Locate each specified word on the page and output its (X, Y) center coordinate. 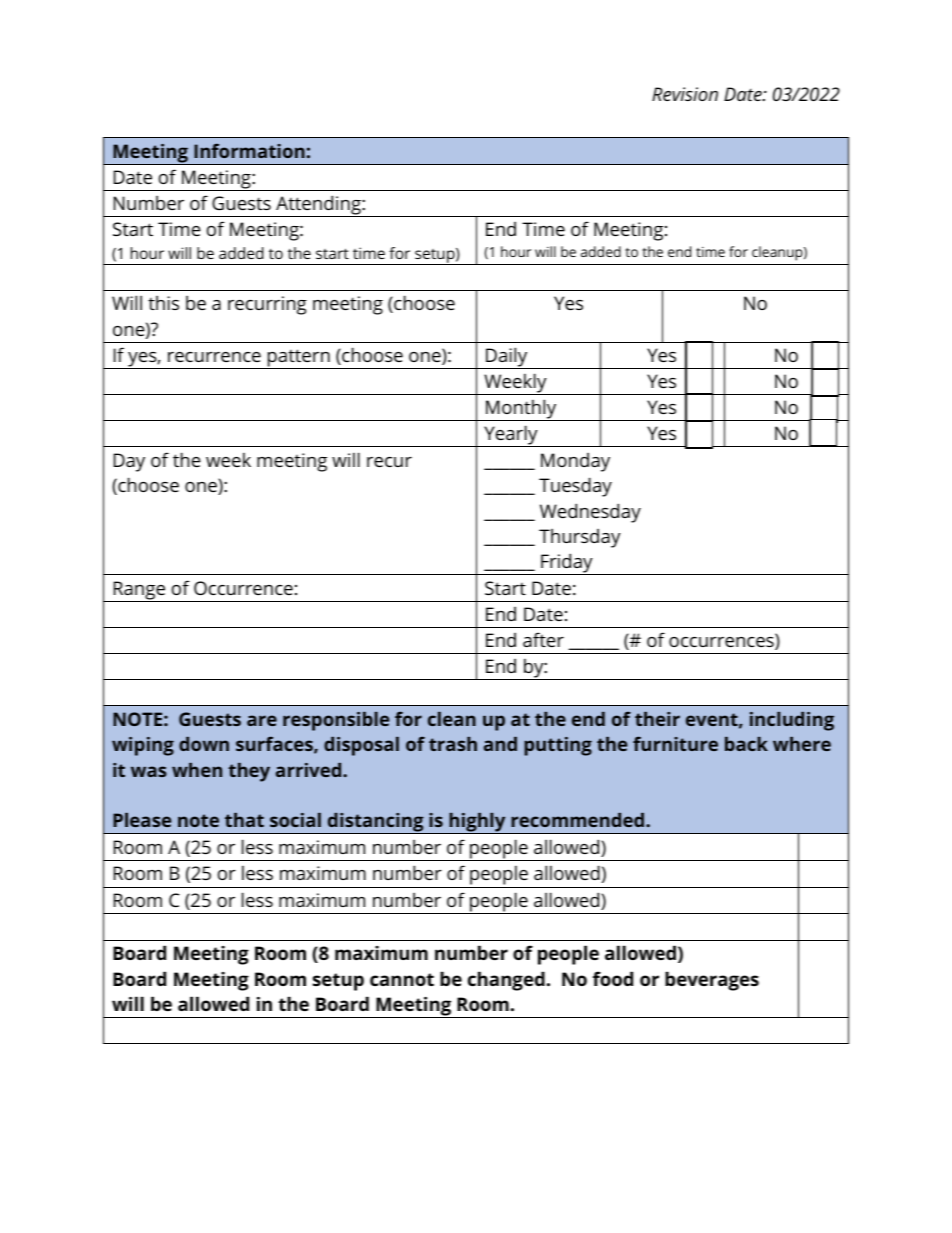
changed (506, 981)
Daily (507, 358)
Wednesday (590, 513)
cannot (402, 979)
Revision (685, 94)
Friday (567, 564)
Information (249, 150)
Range (139, 591)
